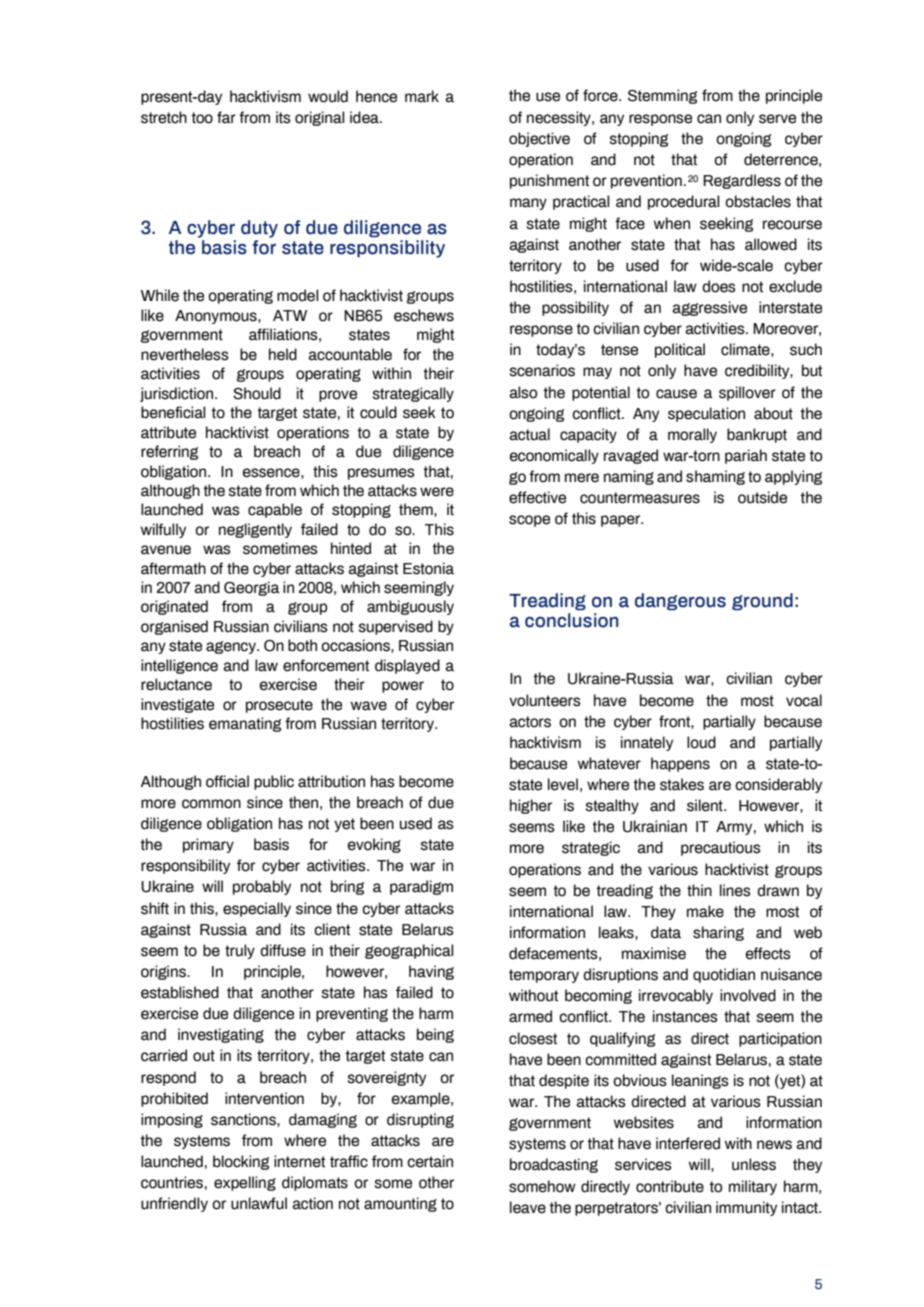  I want to click on higher, so click(531, 806).
